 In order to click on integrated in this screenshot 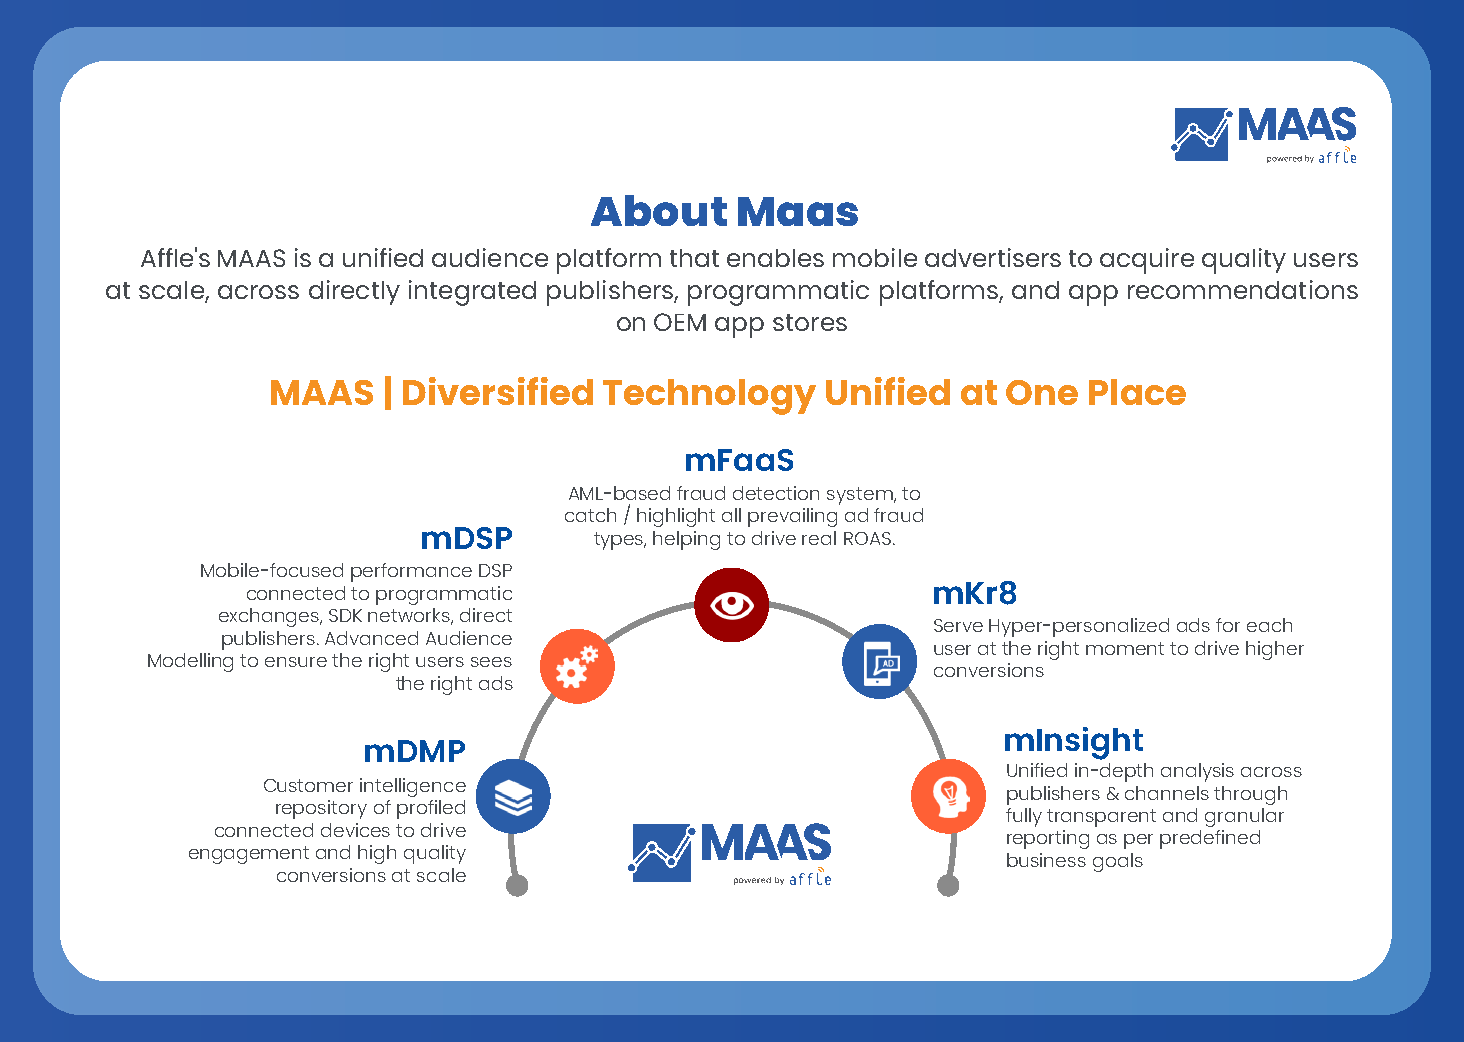, I will do `click(472, 293)`.
